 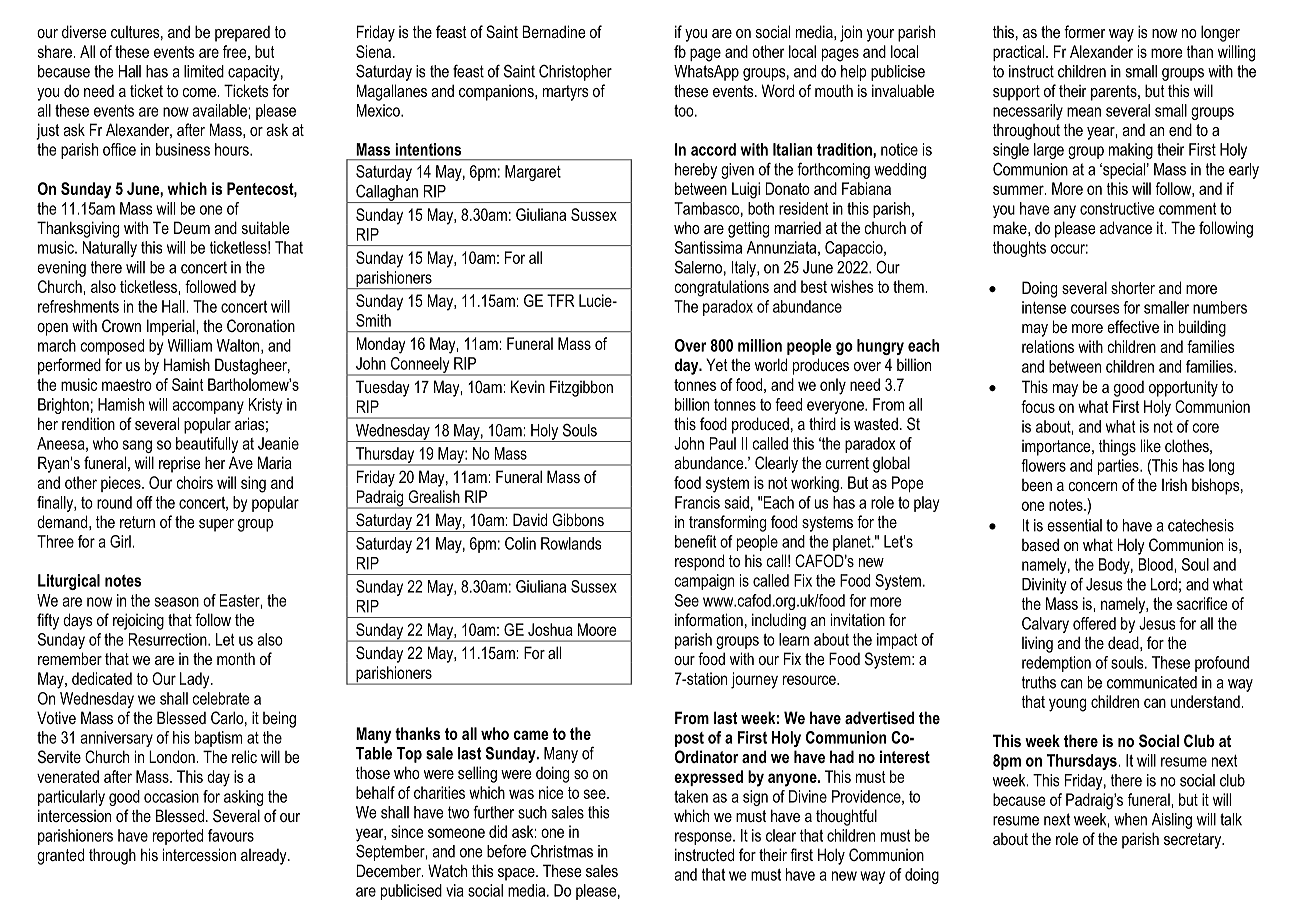 What do you see at coordinates (204, 71) in the screenshot?
I see `limited` at bounding box center [204, 71].
